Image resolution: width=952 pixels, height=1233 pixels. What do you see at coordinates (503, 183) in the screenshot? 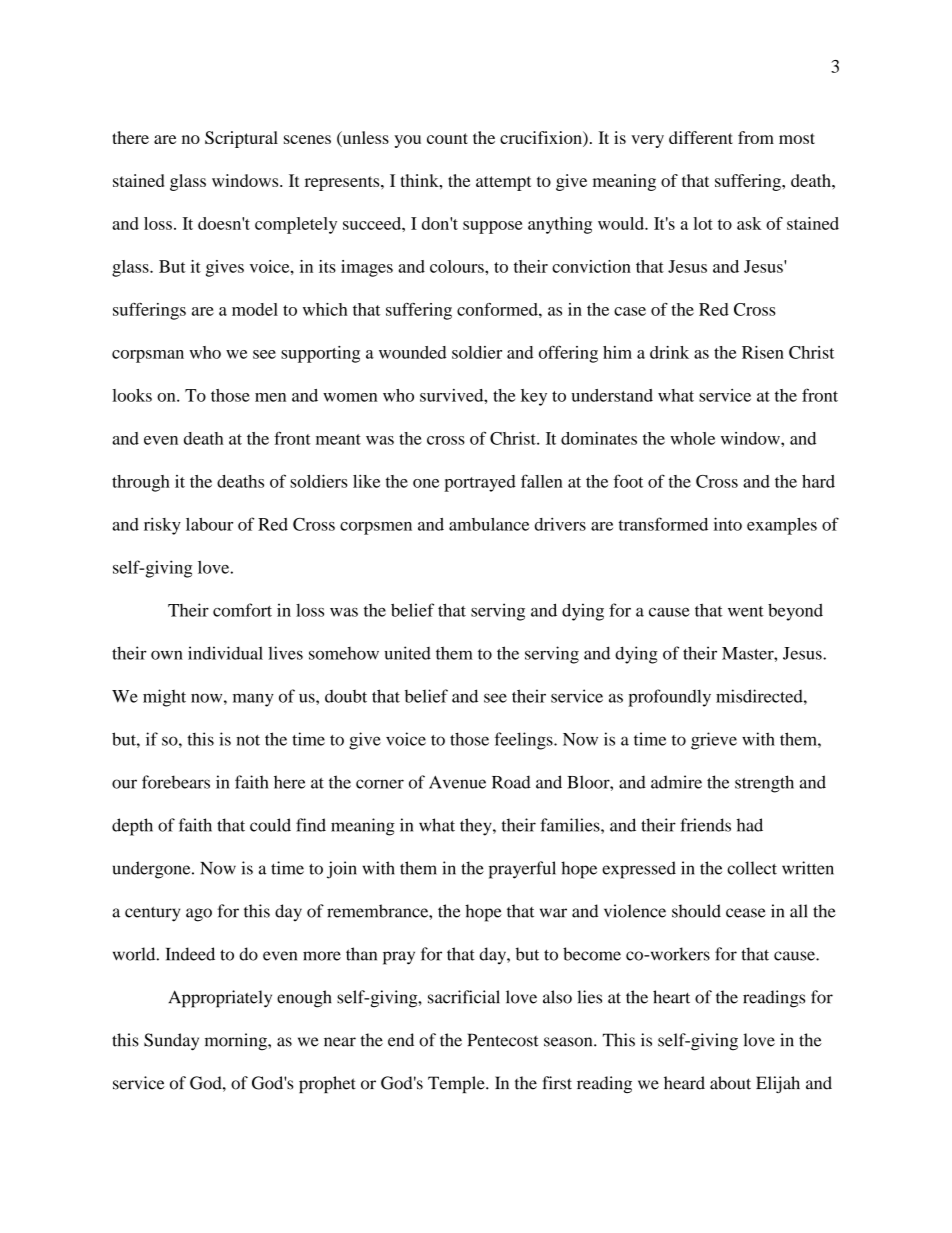
I see `attempt` at bounding box center [503, 183].
